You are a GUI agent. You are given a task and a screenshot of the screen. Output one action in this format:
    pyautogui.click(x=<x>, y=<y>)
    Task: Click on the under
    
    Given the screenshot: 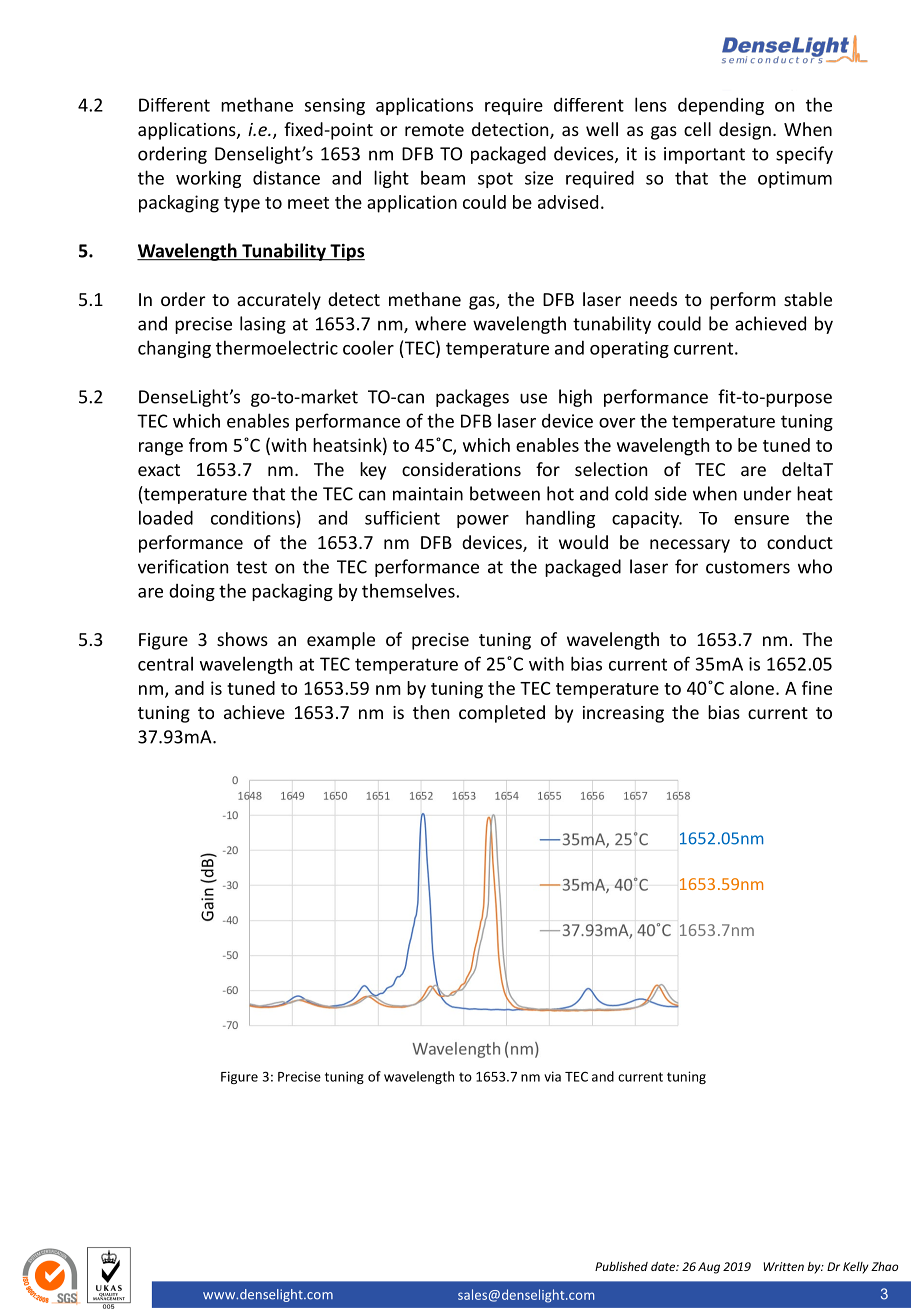 What is the action you would take?
    pyautogui.click(x=768, y=493)
